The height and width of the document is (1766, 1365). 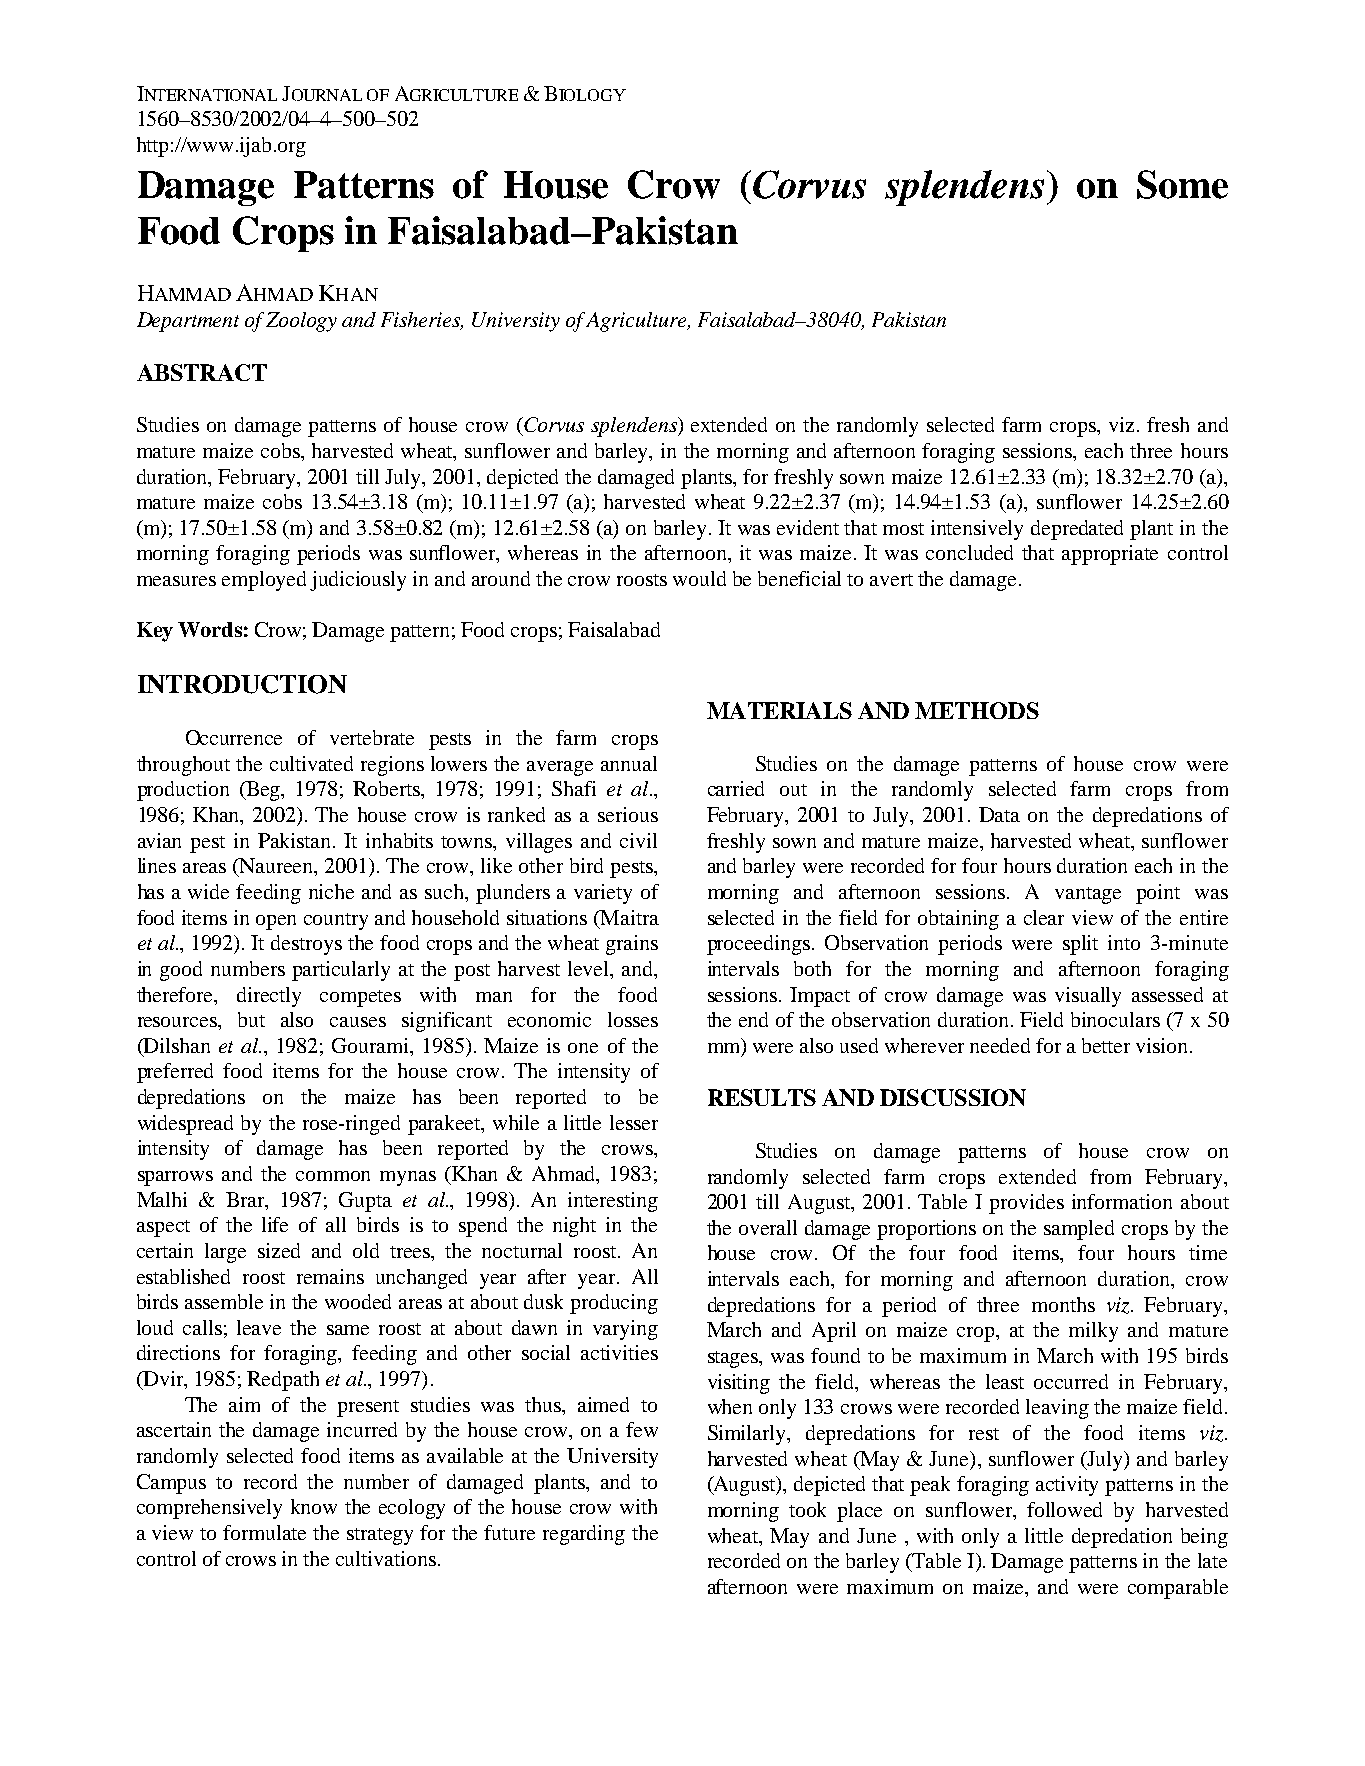 What do you see at coordinates (314, 1506) in the document?
I see `know` at bounding box center [314, 1506].
